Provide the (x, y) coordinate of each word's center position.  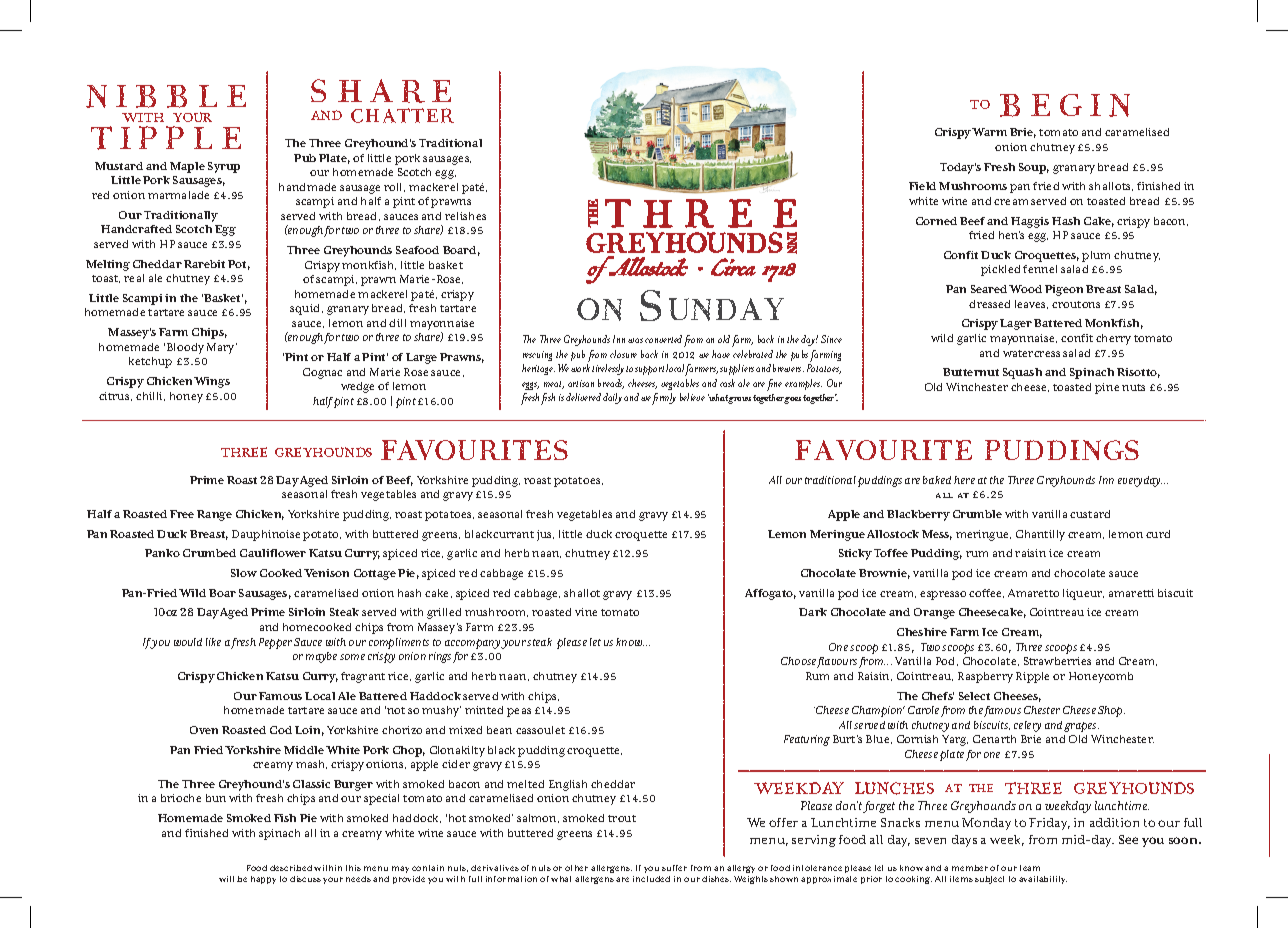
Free (182, 514)
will (226, 879)
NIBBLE (166, 96)
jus (545, 535)
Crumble (977, 514)
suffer (674, 868)
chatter (402, 115)
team (1030, 868)
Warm (989, 132)
